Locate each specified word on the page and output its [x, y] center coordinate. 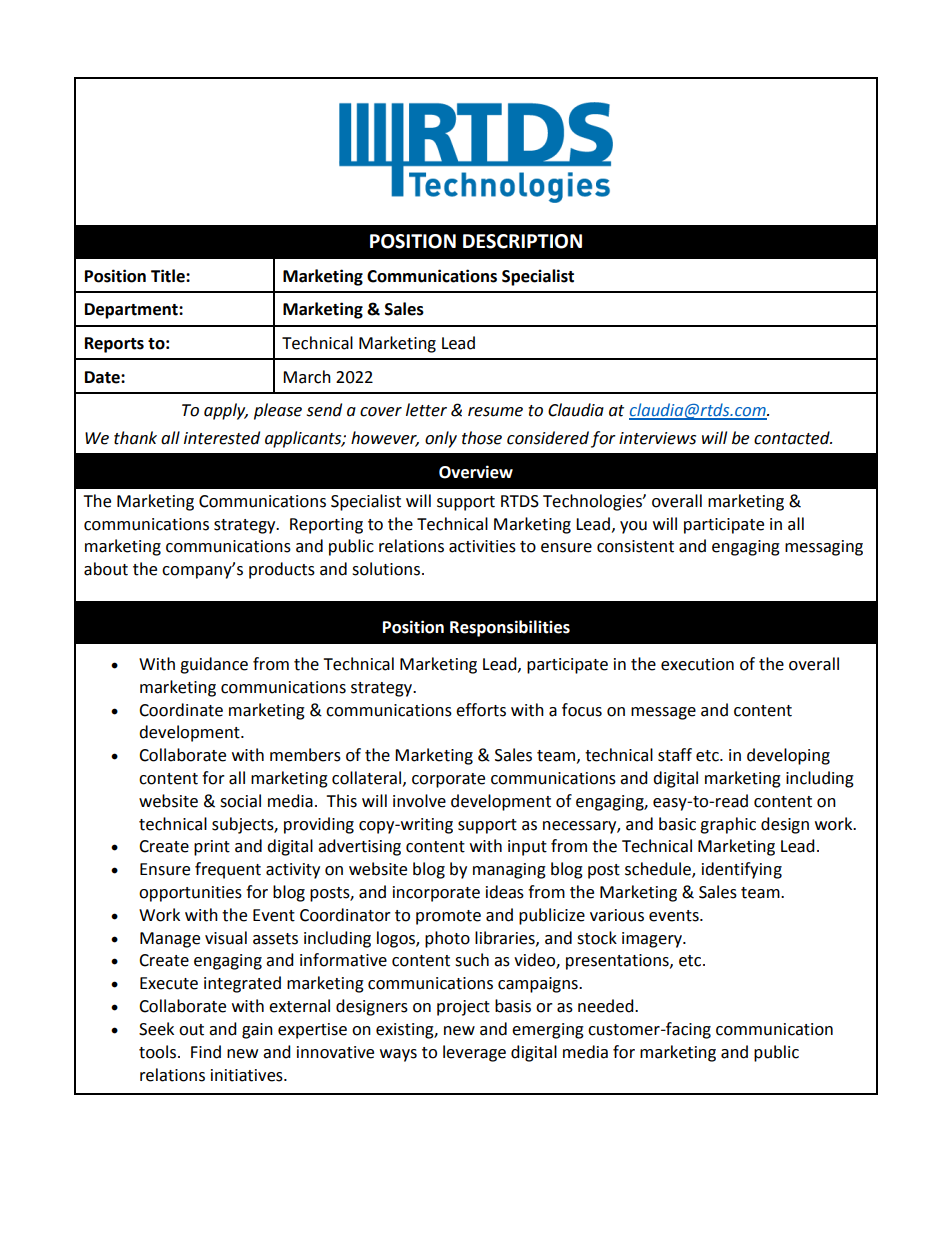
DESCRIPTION [522, 241]
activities [482, 546]
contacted [793, 438]
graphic [728, 825]
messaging [824, 548]
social [240, 801]
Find [206, 1052]
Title [169, 276]
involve [419, 801]
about [106, 569]
